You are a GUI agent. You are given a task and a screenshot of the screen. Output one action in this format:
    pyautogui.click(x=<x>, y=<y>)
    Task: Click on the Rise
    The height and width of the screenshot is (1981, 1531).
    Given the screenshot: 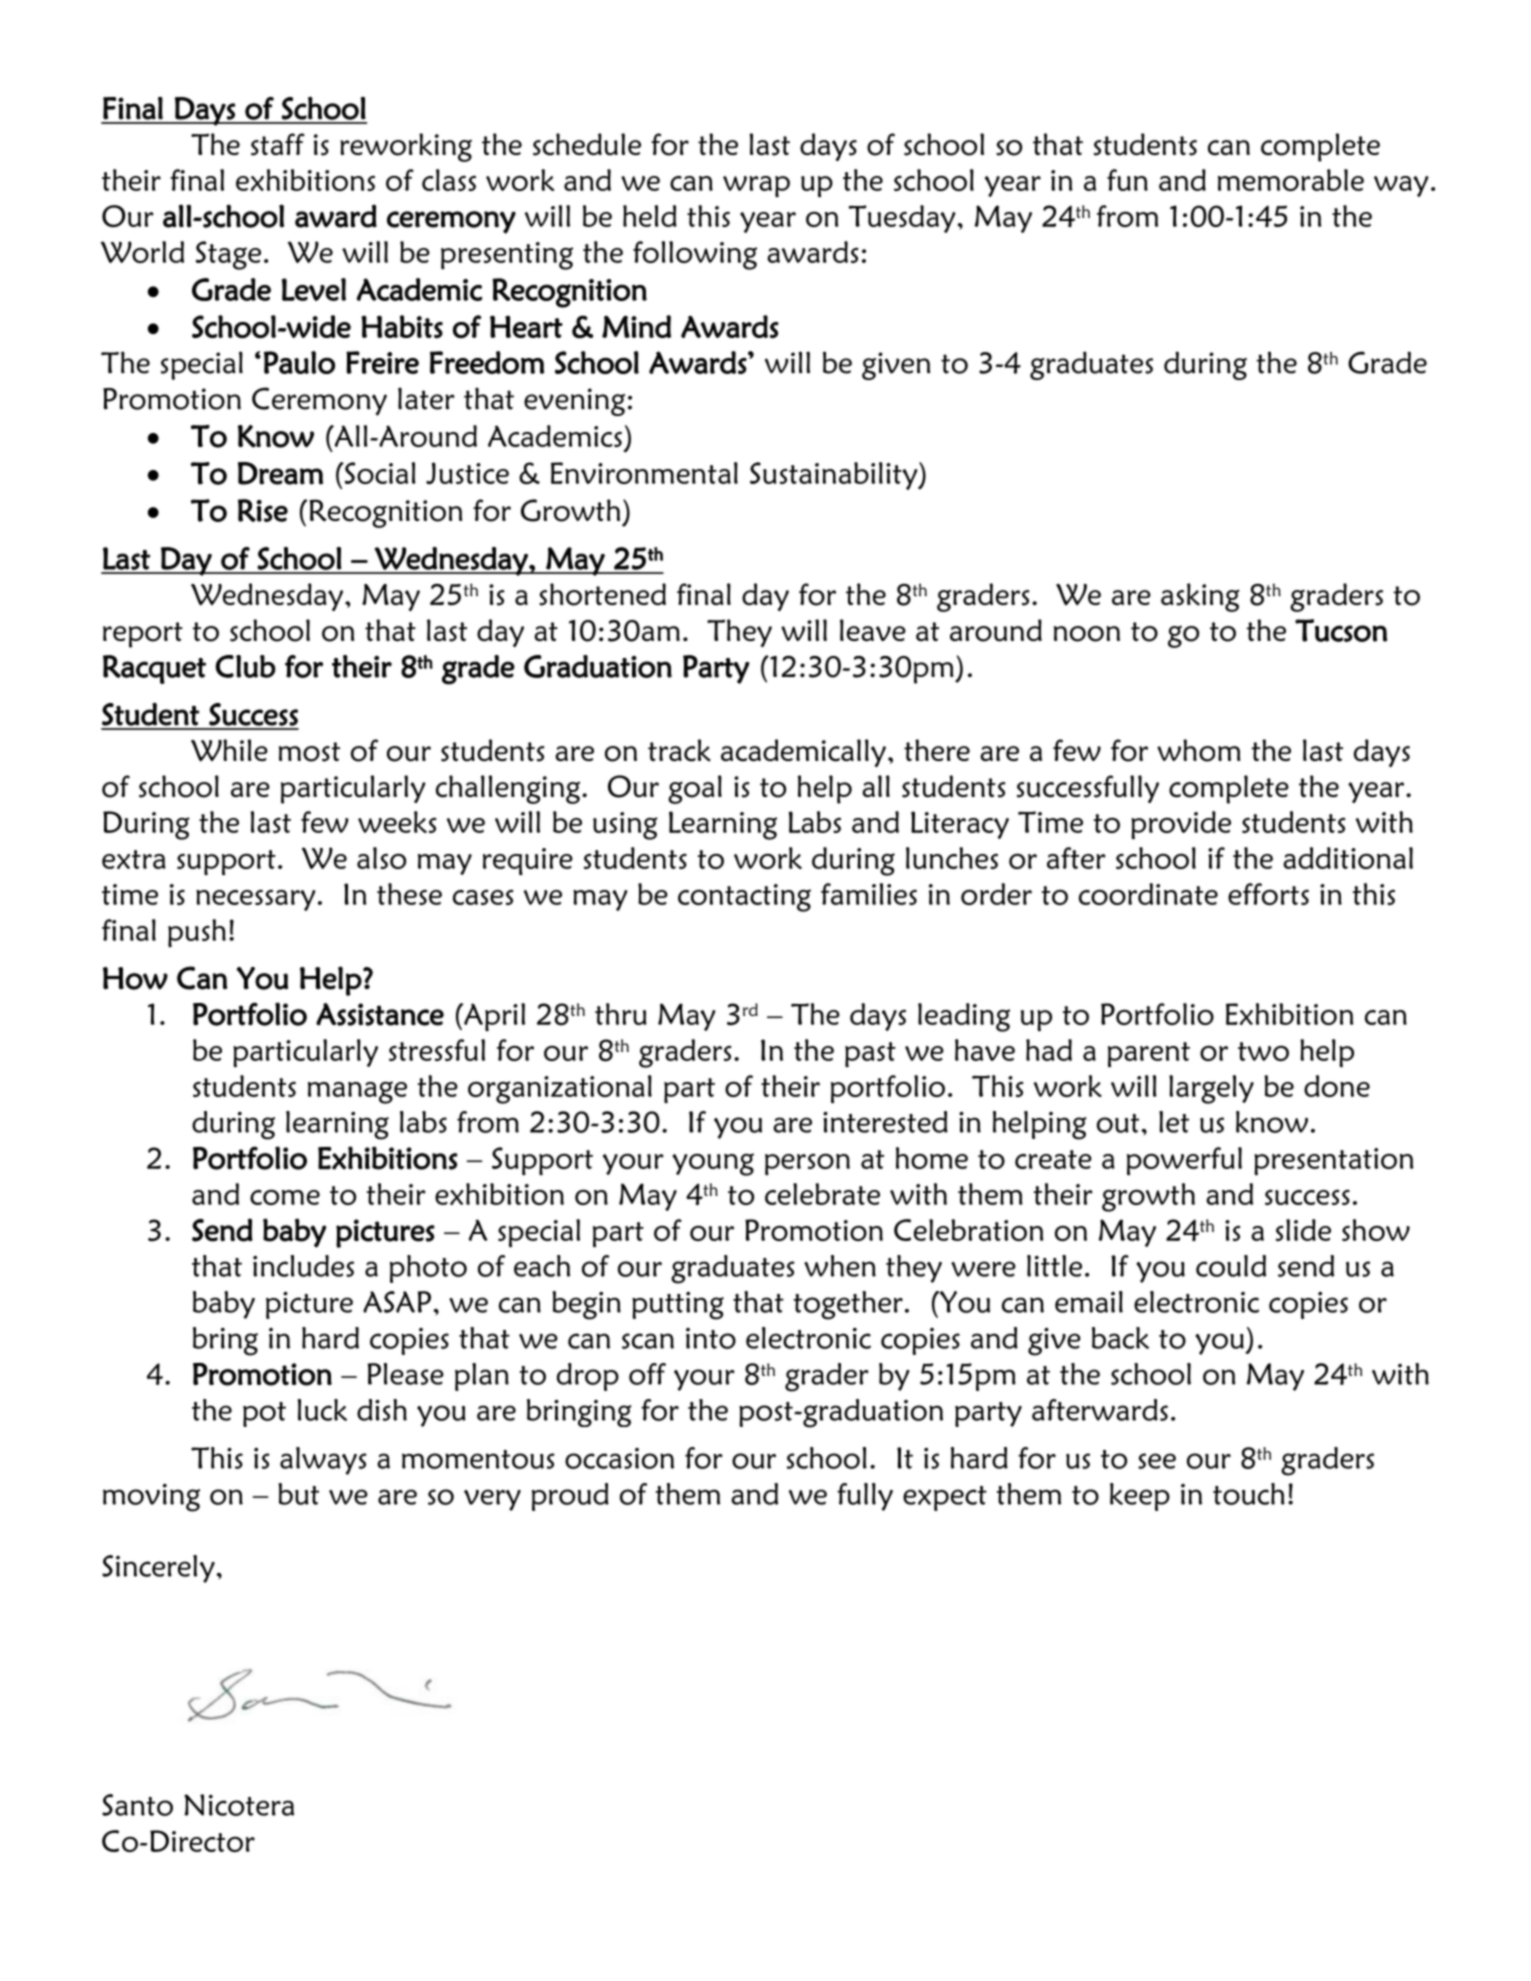 What is the action you would take?
    pyautogui.click(x=263, y=510)
